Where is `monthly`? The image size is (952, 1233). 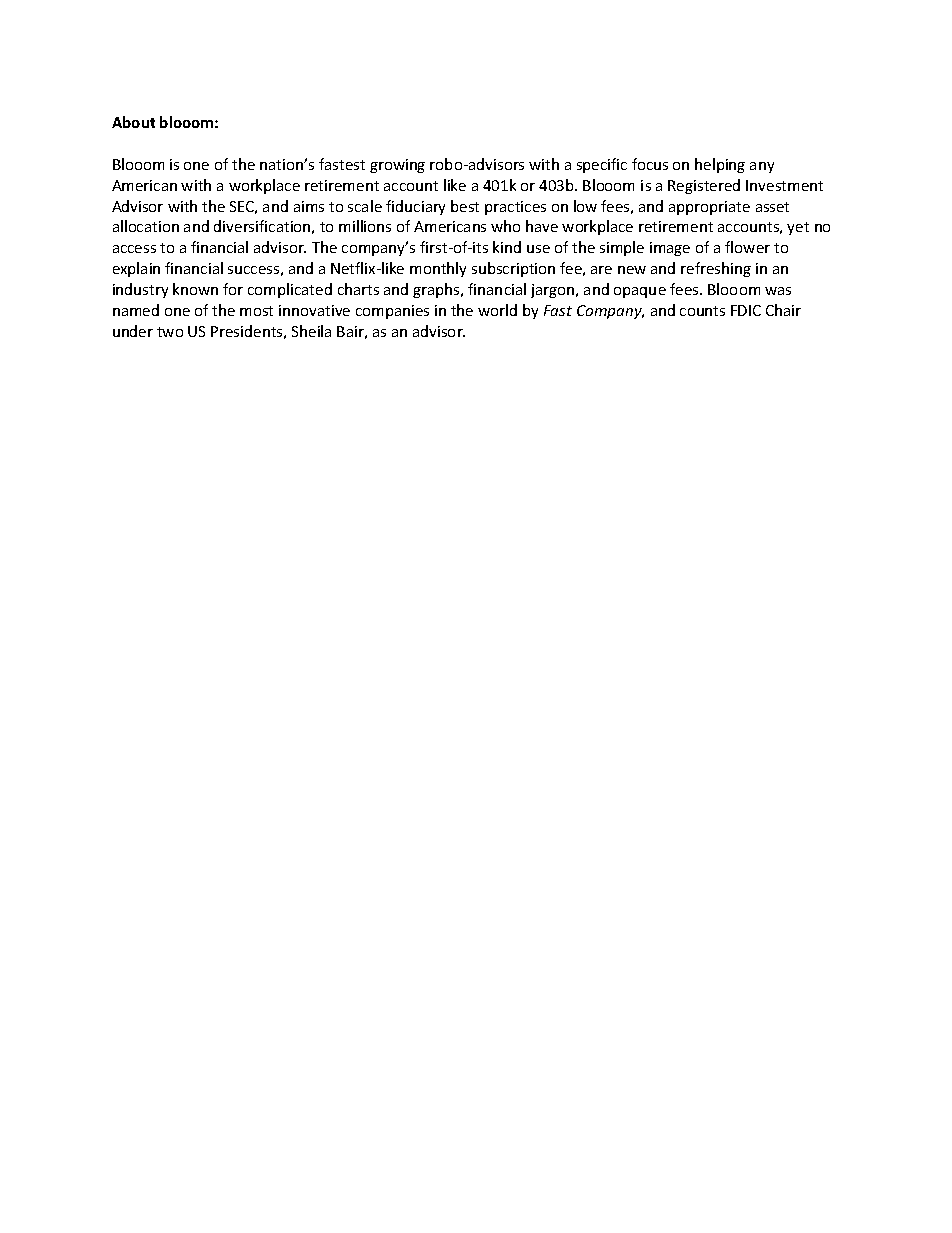 monthly is located at coordinates (438, 269).
